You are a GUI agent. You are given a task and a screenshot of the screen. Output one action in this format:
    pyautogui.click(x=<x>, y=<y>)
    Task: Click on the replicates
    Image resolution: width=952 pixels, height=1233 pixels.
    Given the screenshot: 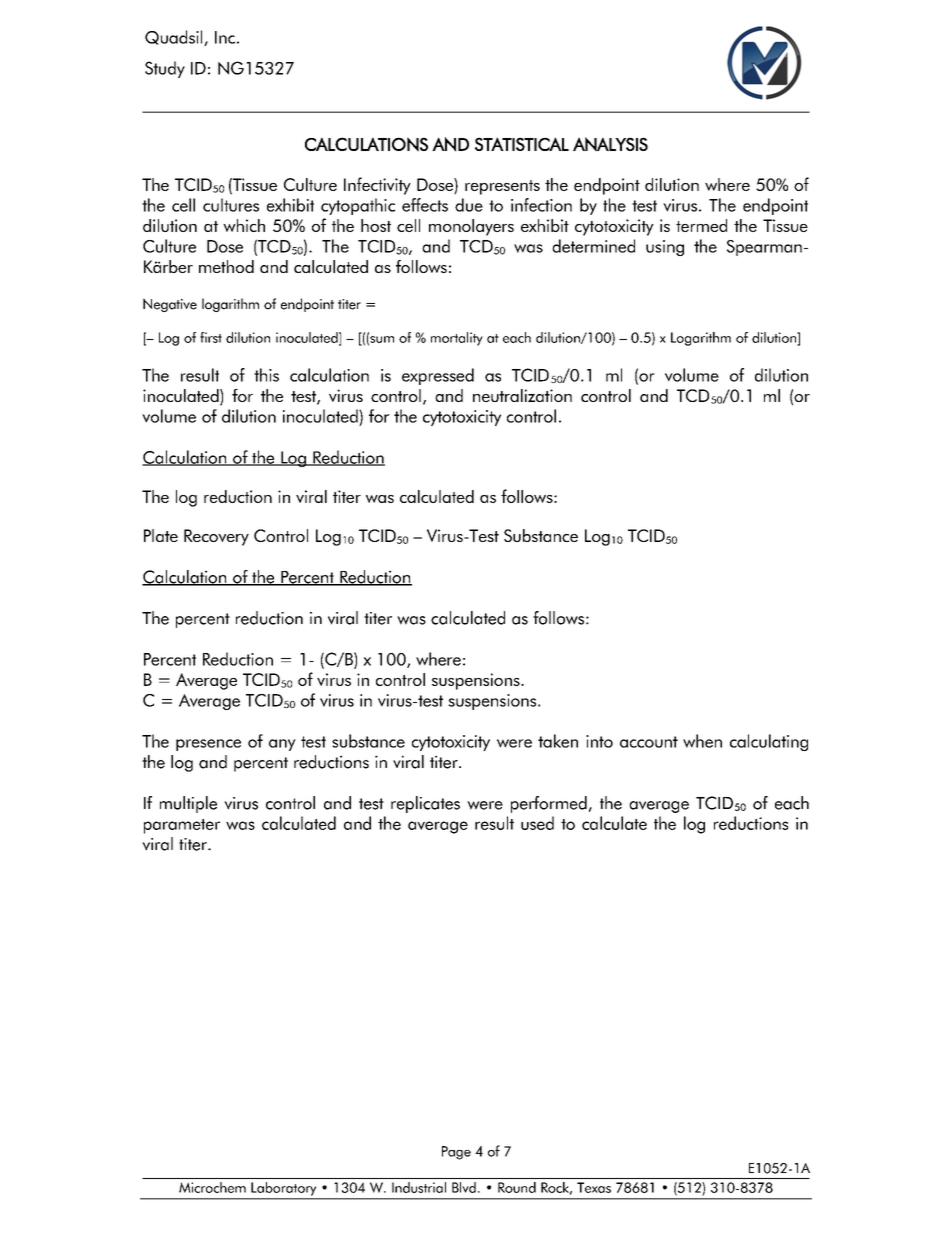 What is the action you would take?
    pyautogui.click(x=425, y=804)
